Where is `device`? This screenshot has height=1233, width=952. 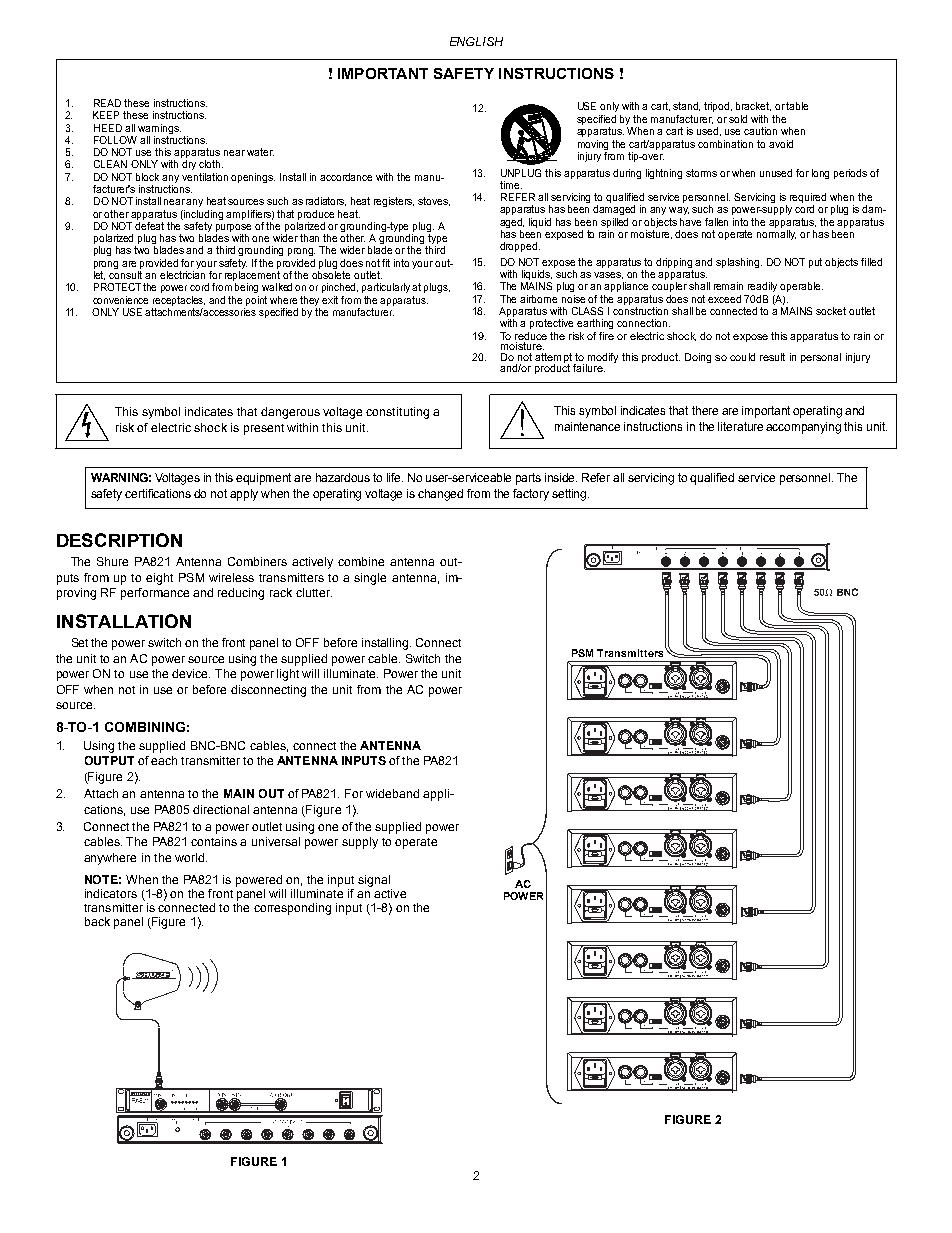 device is located at coordinates (191, 673).
